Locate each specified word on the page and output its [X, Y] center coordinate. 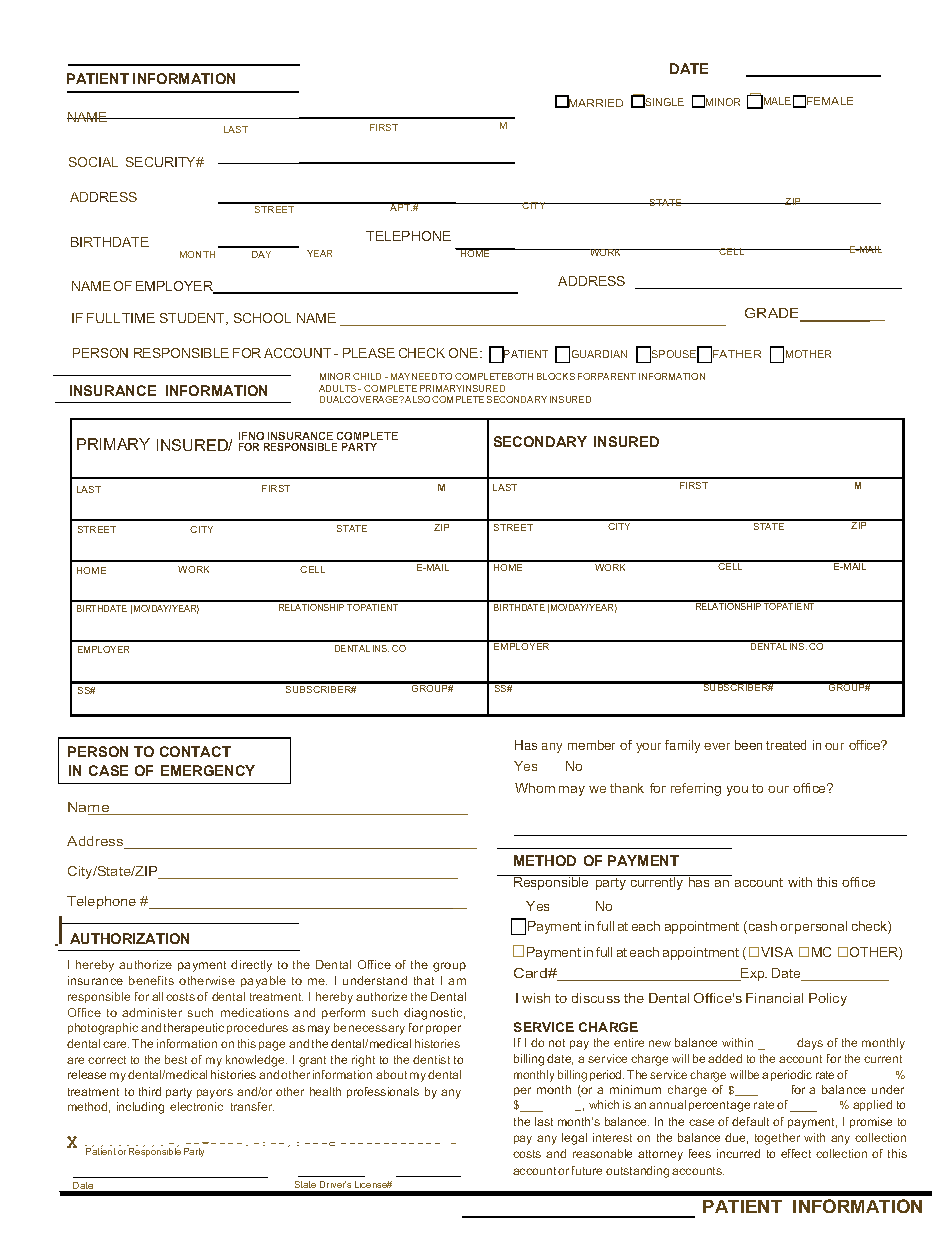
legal [574, 1139]
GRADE [773, 315]
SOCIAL [93, 162]
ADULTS [339, 388]
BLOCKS [556, 376]
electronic [196, 1106]
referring [696, 789]
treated [786, 745]
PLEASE [369, 353]
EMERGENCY [208, 770]
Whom [535, 788]
